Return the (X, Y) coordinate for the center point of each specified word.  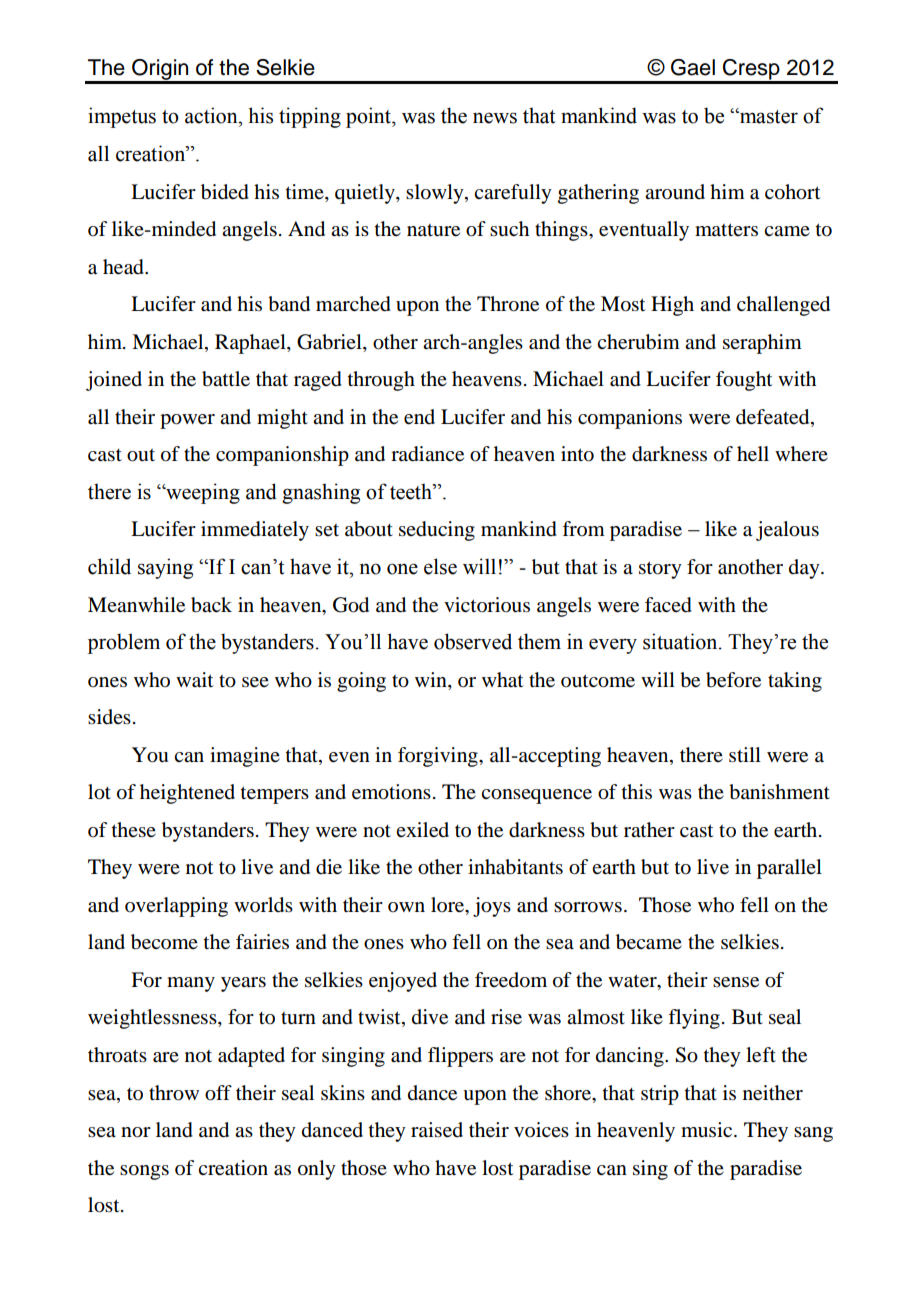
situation (681, 641)
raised (437, 1130)
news (495, 118)
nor (136, 1132)
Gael (693, 67)
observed (473, 641)
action (212, 115)
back (211, 605)
